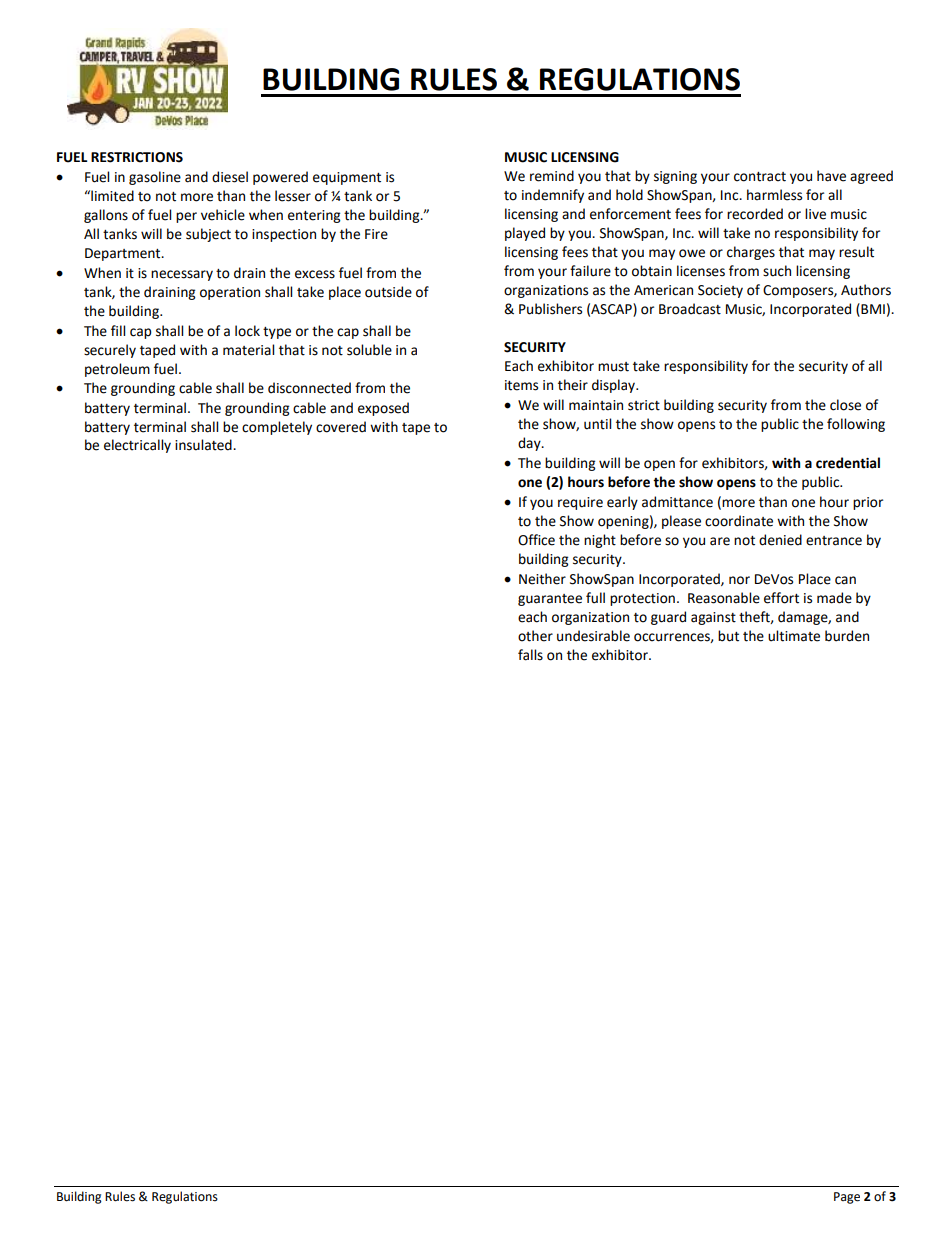 The width and height of the screenshot is (952, 1233). What do you see at coordinates (728, 636) in the screenshot?
I see `but` at bounding box center [728, 636].
